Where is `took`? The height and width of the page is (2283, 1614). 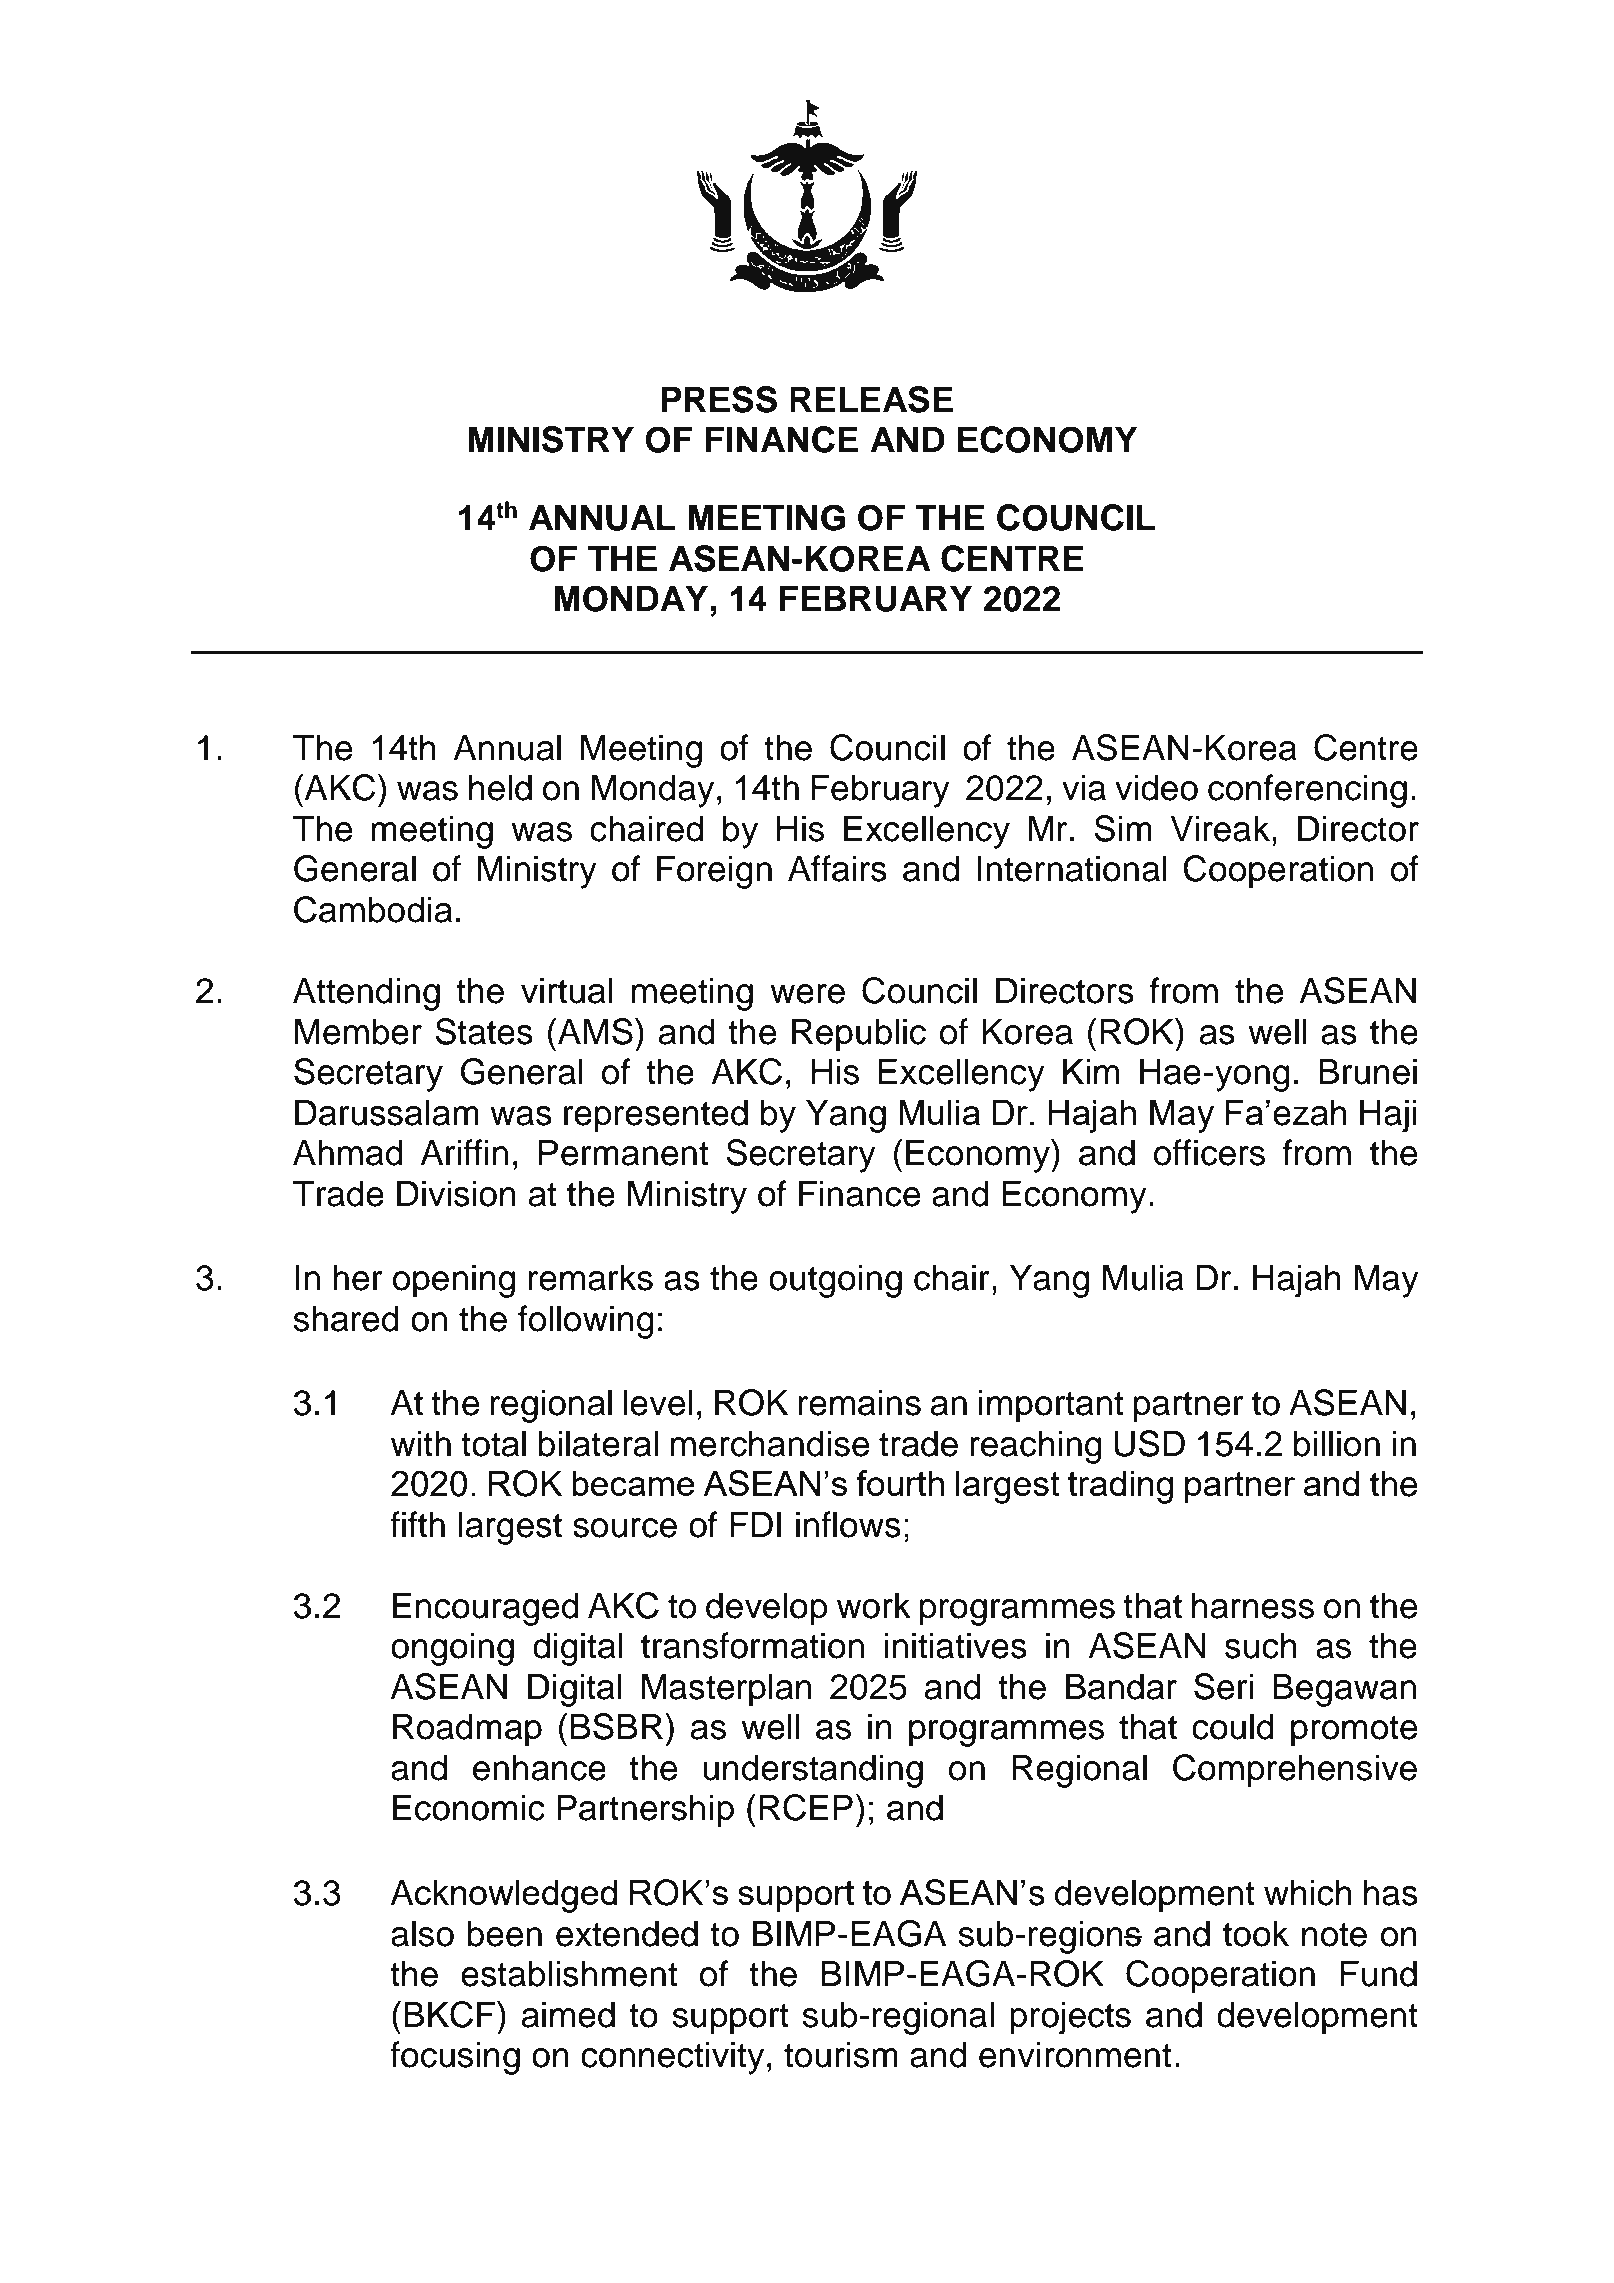 took is located at coordinates (1256, 1933).
